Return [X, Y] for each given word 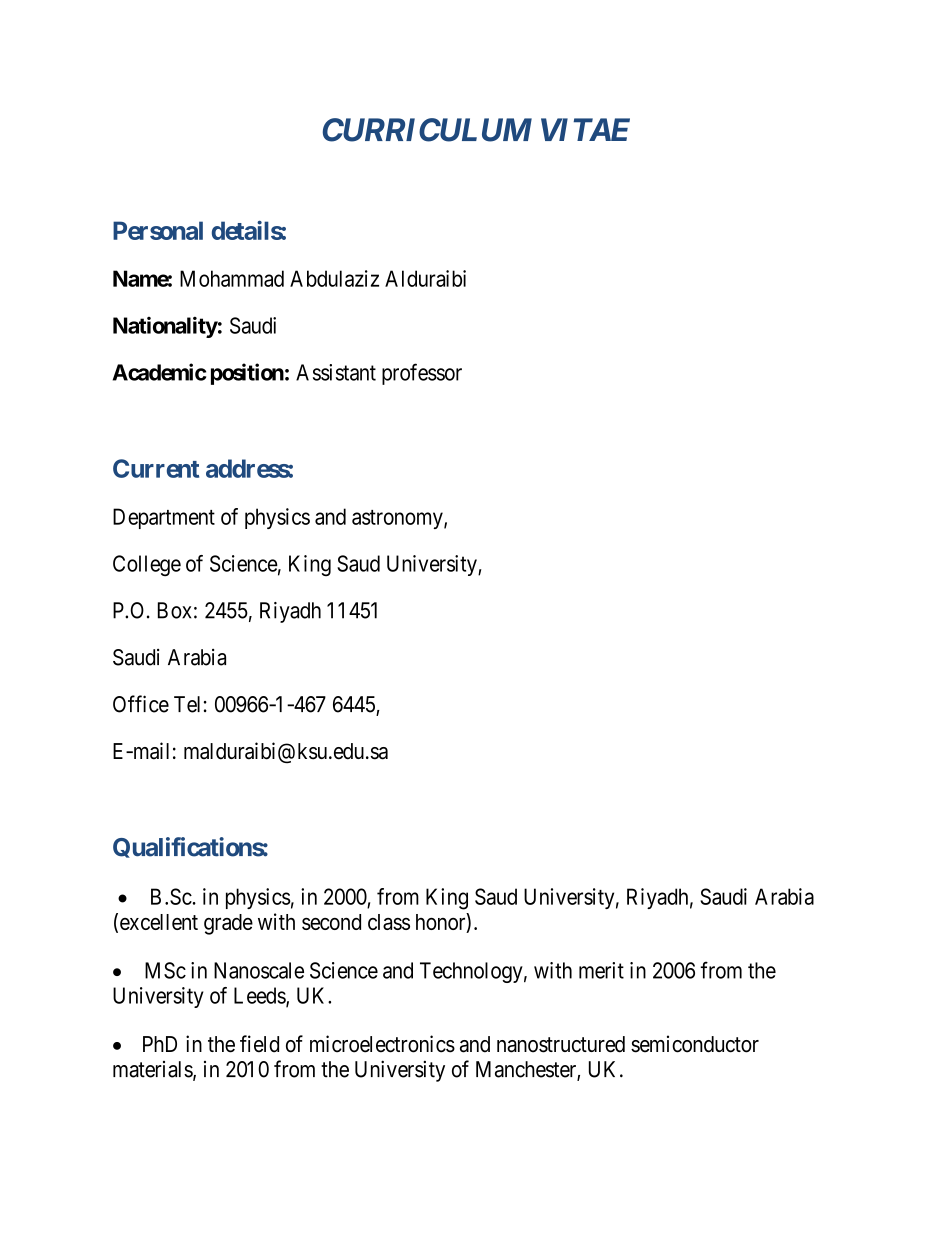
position [247, 374]
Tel [187, 704]
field [259, 1044]
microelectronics [382, 1044]
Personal [158, 230]
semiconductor [695, 1044]
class [389, 922]
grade [228, 924]
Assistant [336, 372]
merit [601, 970]
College [147, 565]
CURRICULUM [427, 130]
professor [422, 374]
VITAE [585, 129]
